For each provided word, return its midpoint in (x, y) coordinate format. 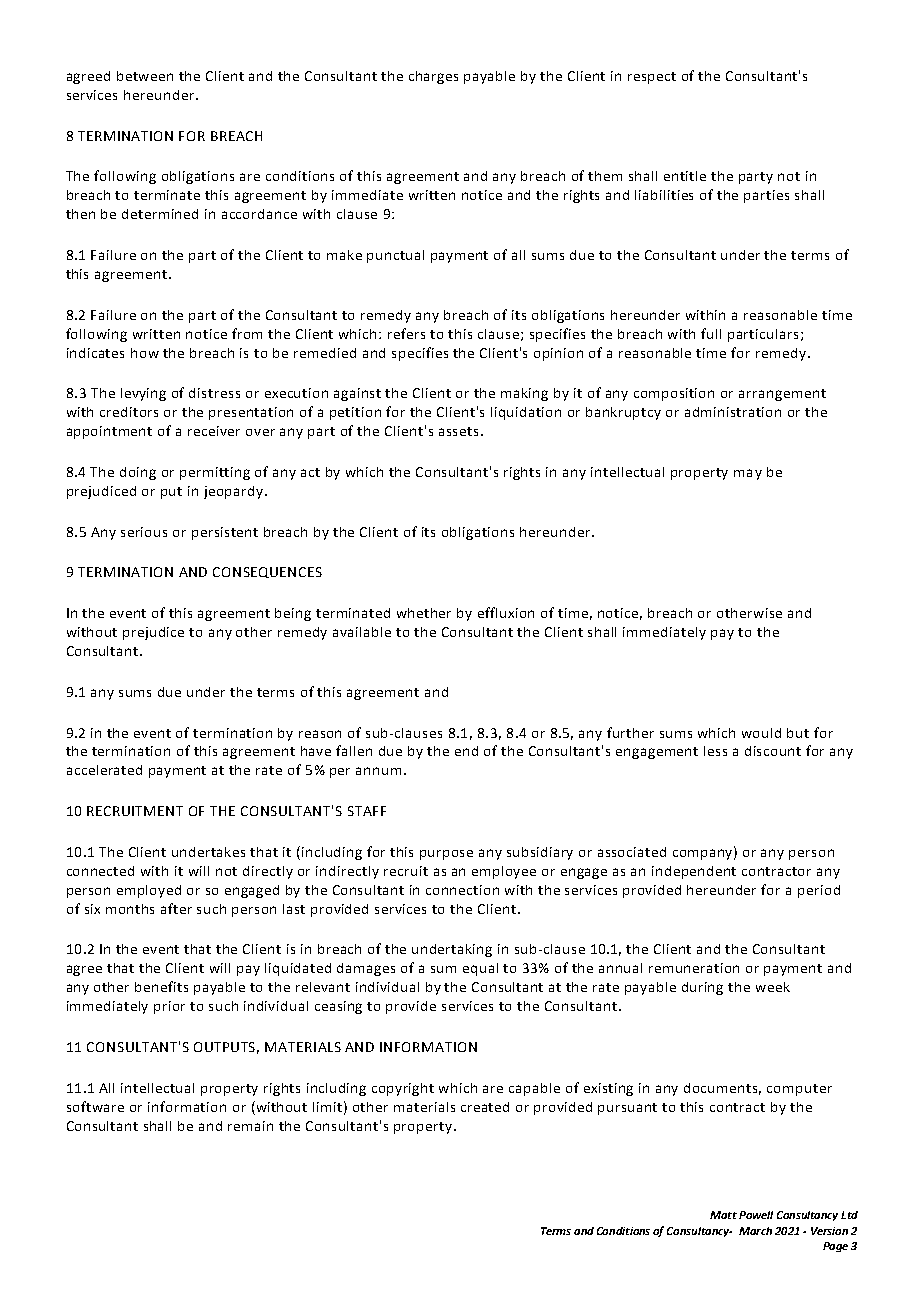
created (485, 1107)
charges (433, 77)
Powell (756, 1215)
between (145, 76)
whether (424, 613)
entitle (685, 176)
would (761, 733)
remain (250, 1126)
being (293, 614)
